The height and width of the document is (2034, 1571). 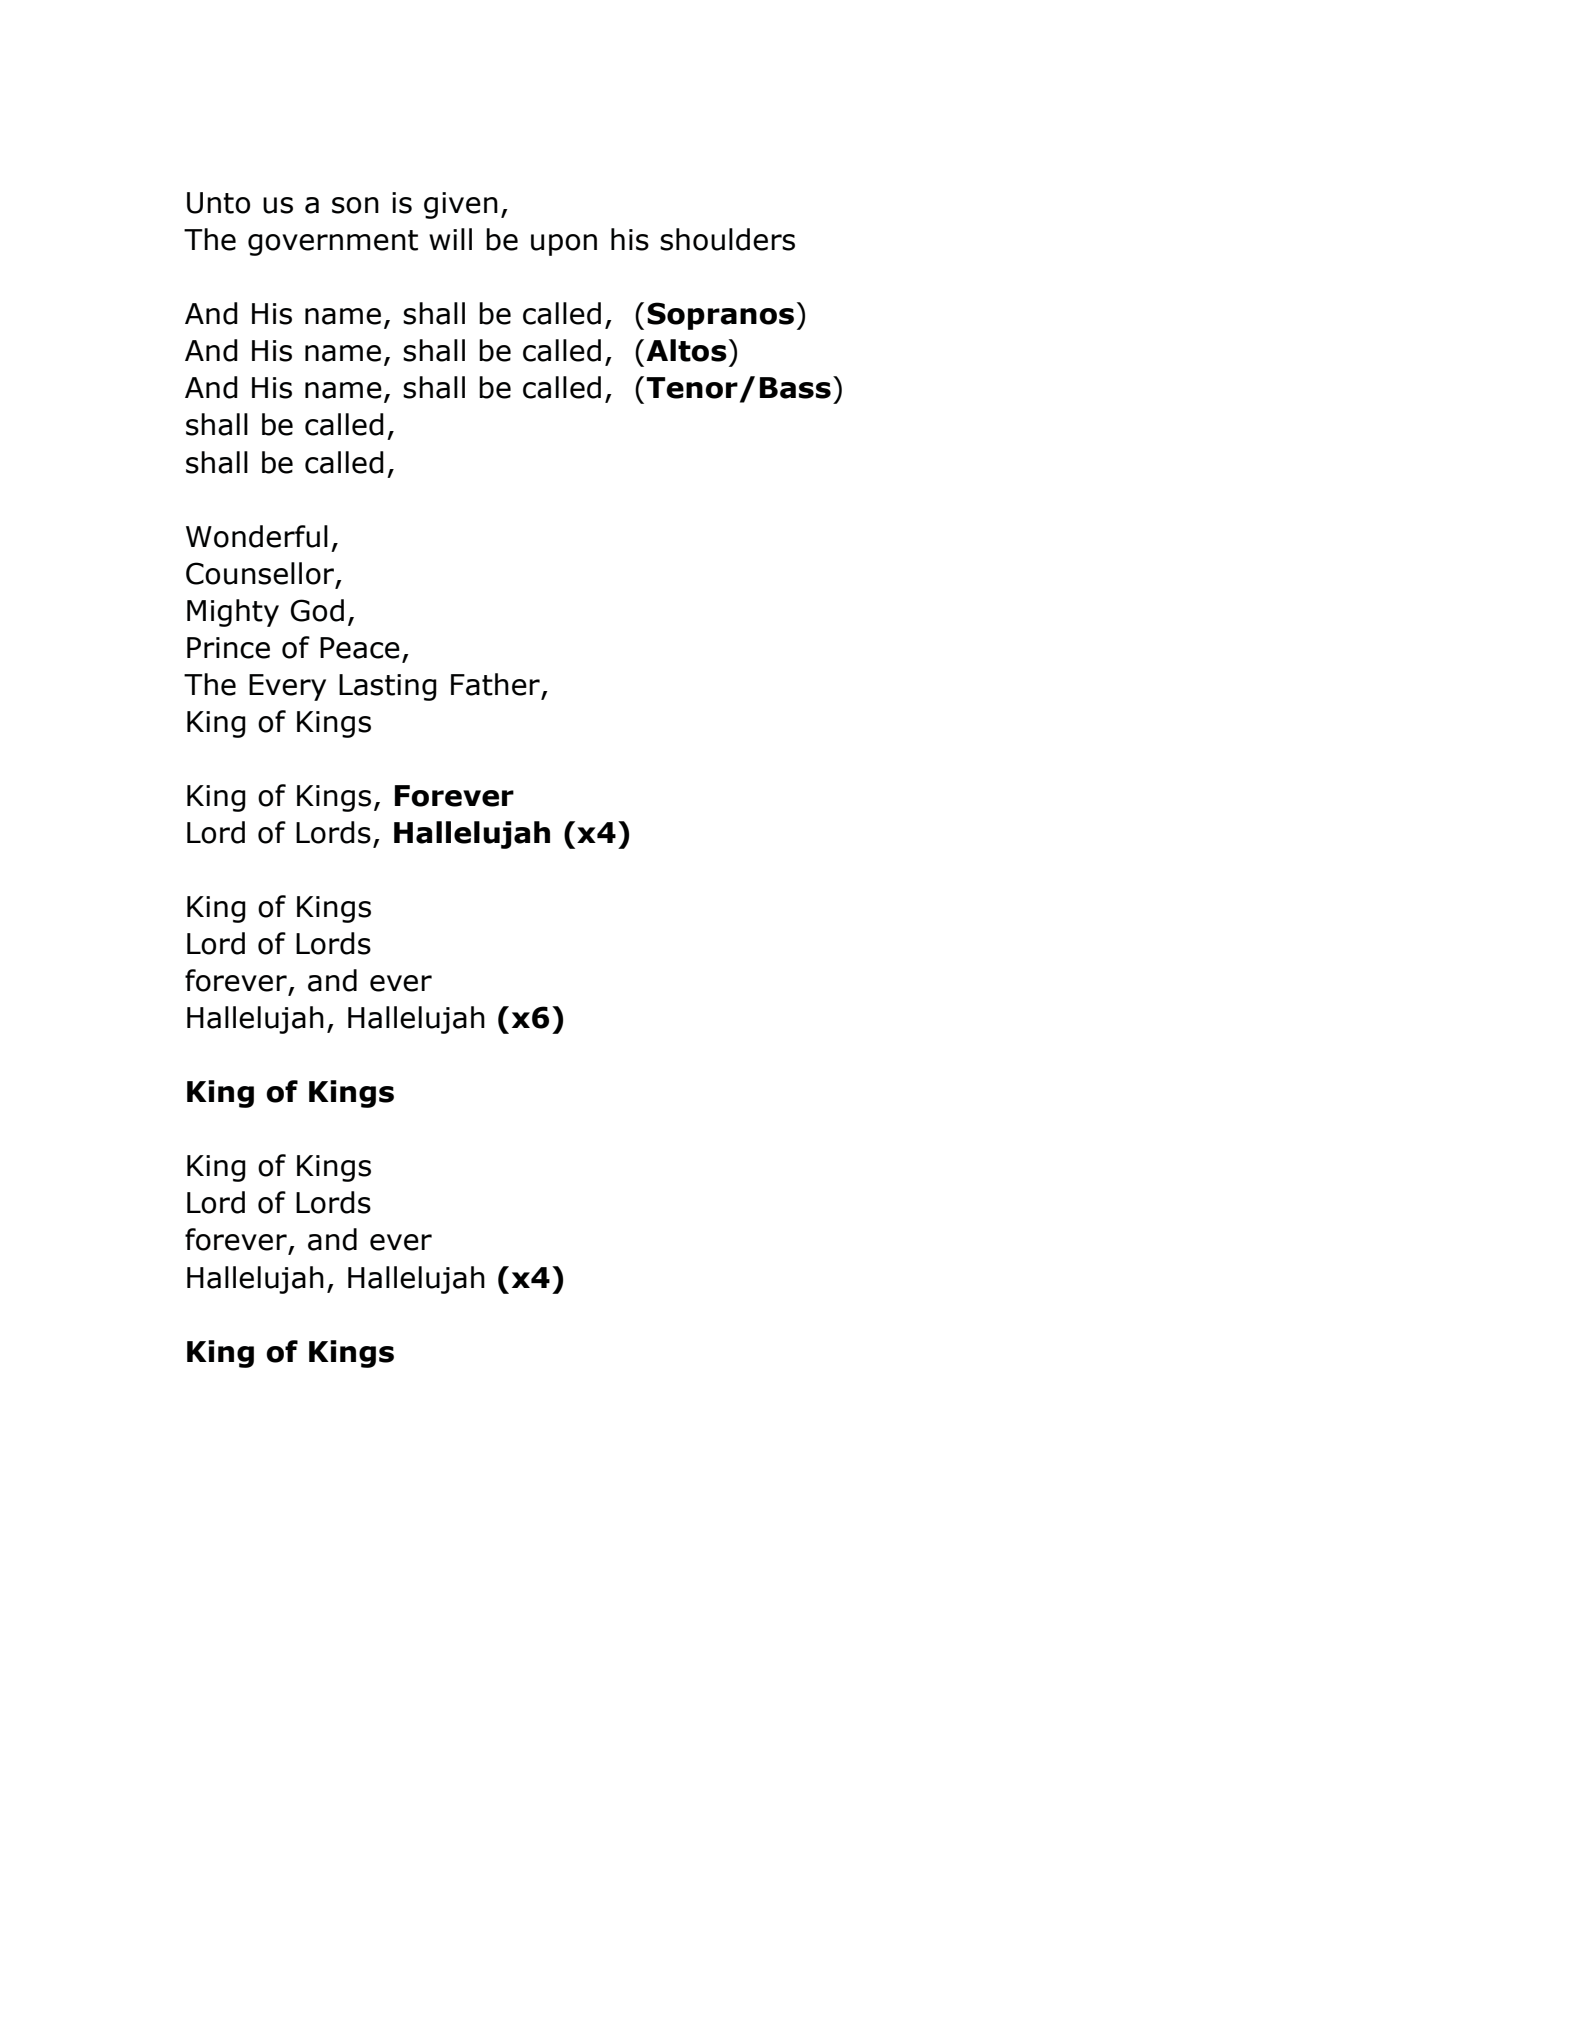 What do you see at coordinates (686, 350) in the document?
I see `Altos` at bounding box center [686, 350].
